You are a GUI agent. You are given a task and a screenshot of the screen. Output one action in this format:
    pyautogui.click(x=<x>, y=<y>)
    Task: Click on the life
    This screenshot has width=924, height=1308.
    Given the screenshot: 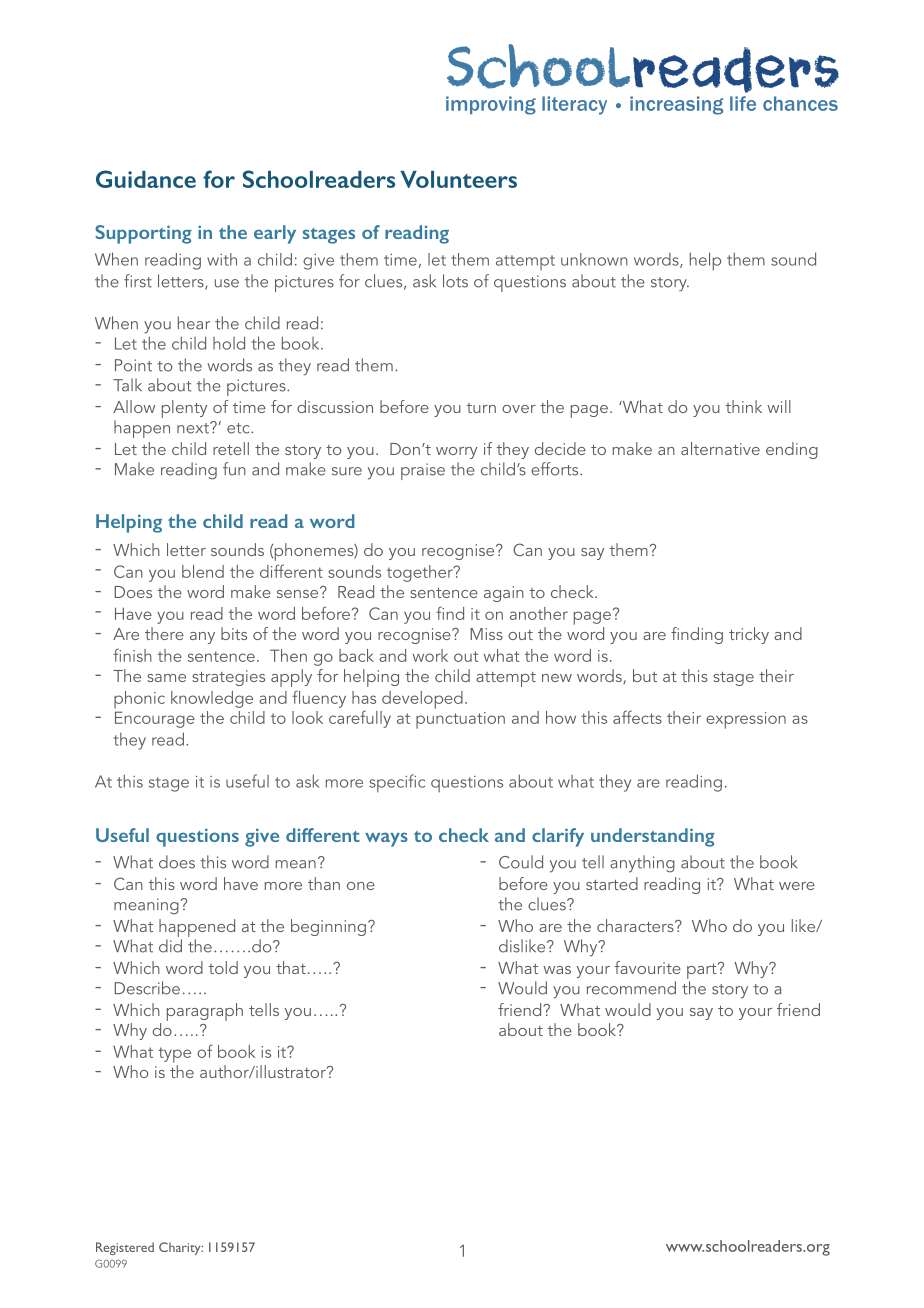 What is the action you would take?
    pyautogui.click(x=743, y=103)
